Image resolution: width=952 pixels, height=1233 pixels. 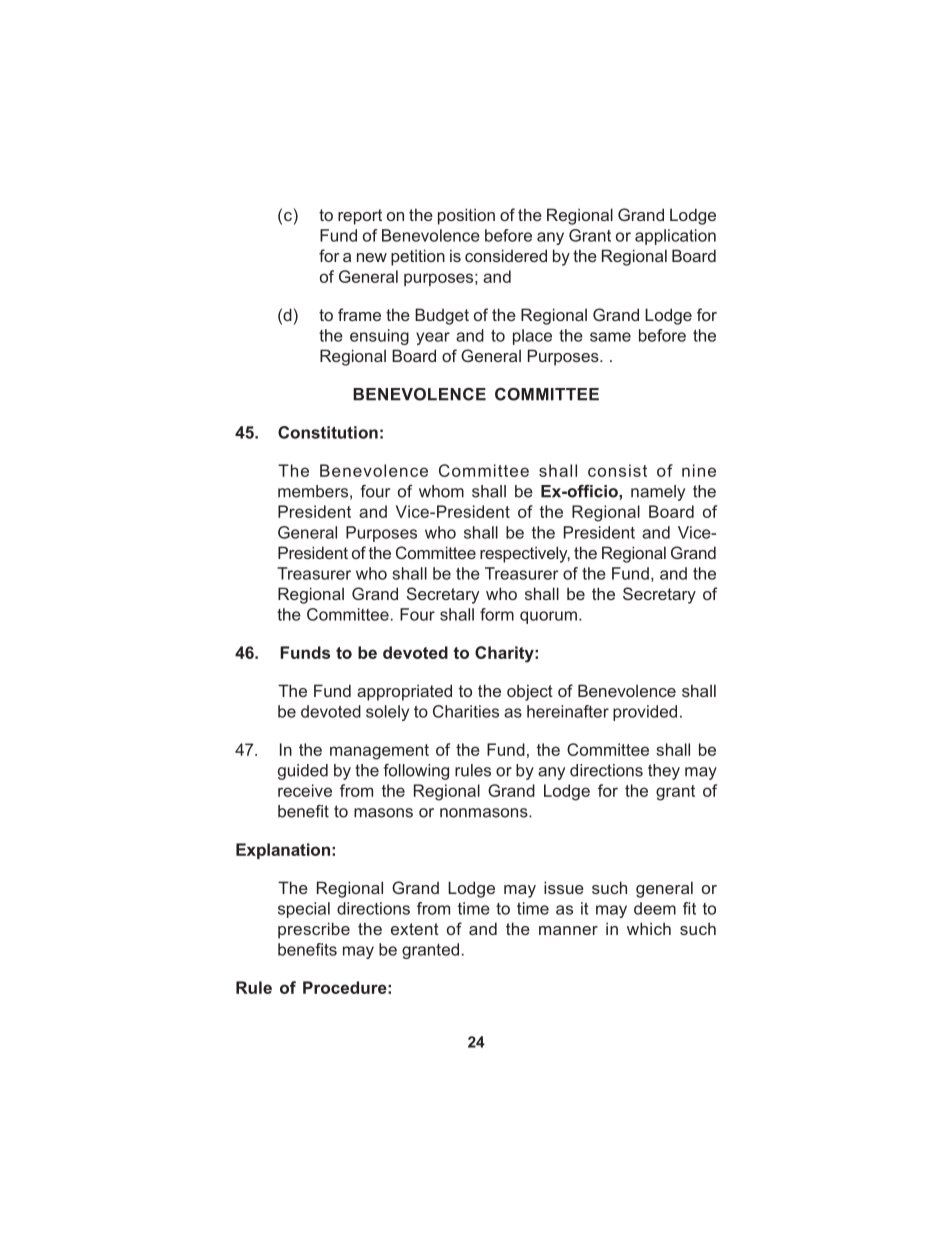 What do you see at coordinates (328, 432) in the document?
I see `Constitution` at bounding box center [328, 432].
